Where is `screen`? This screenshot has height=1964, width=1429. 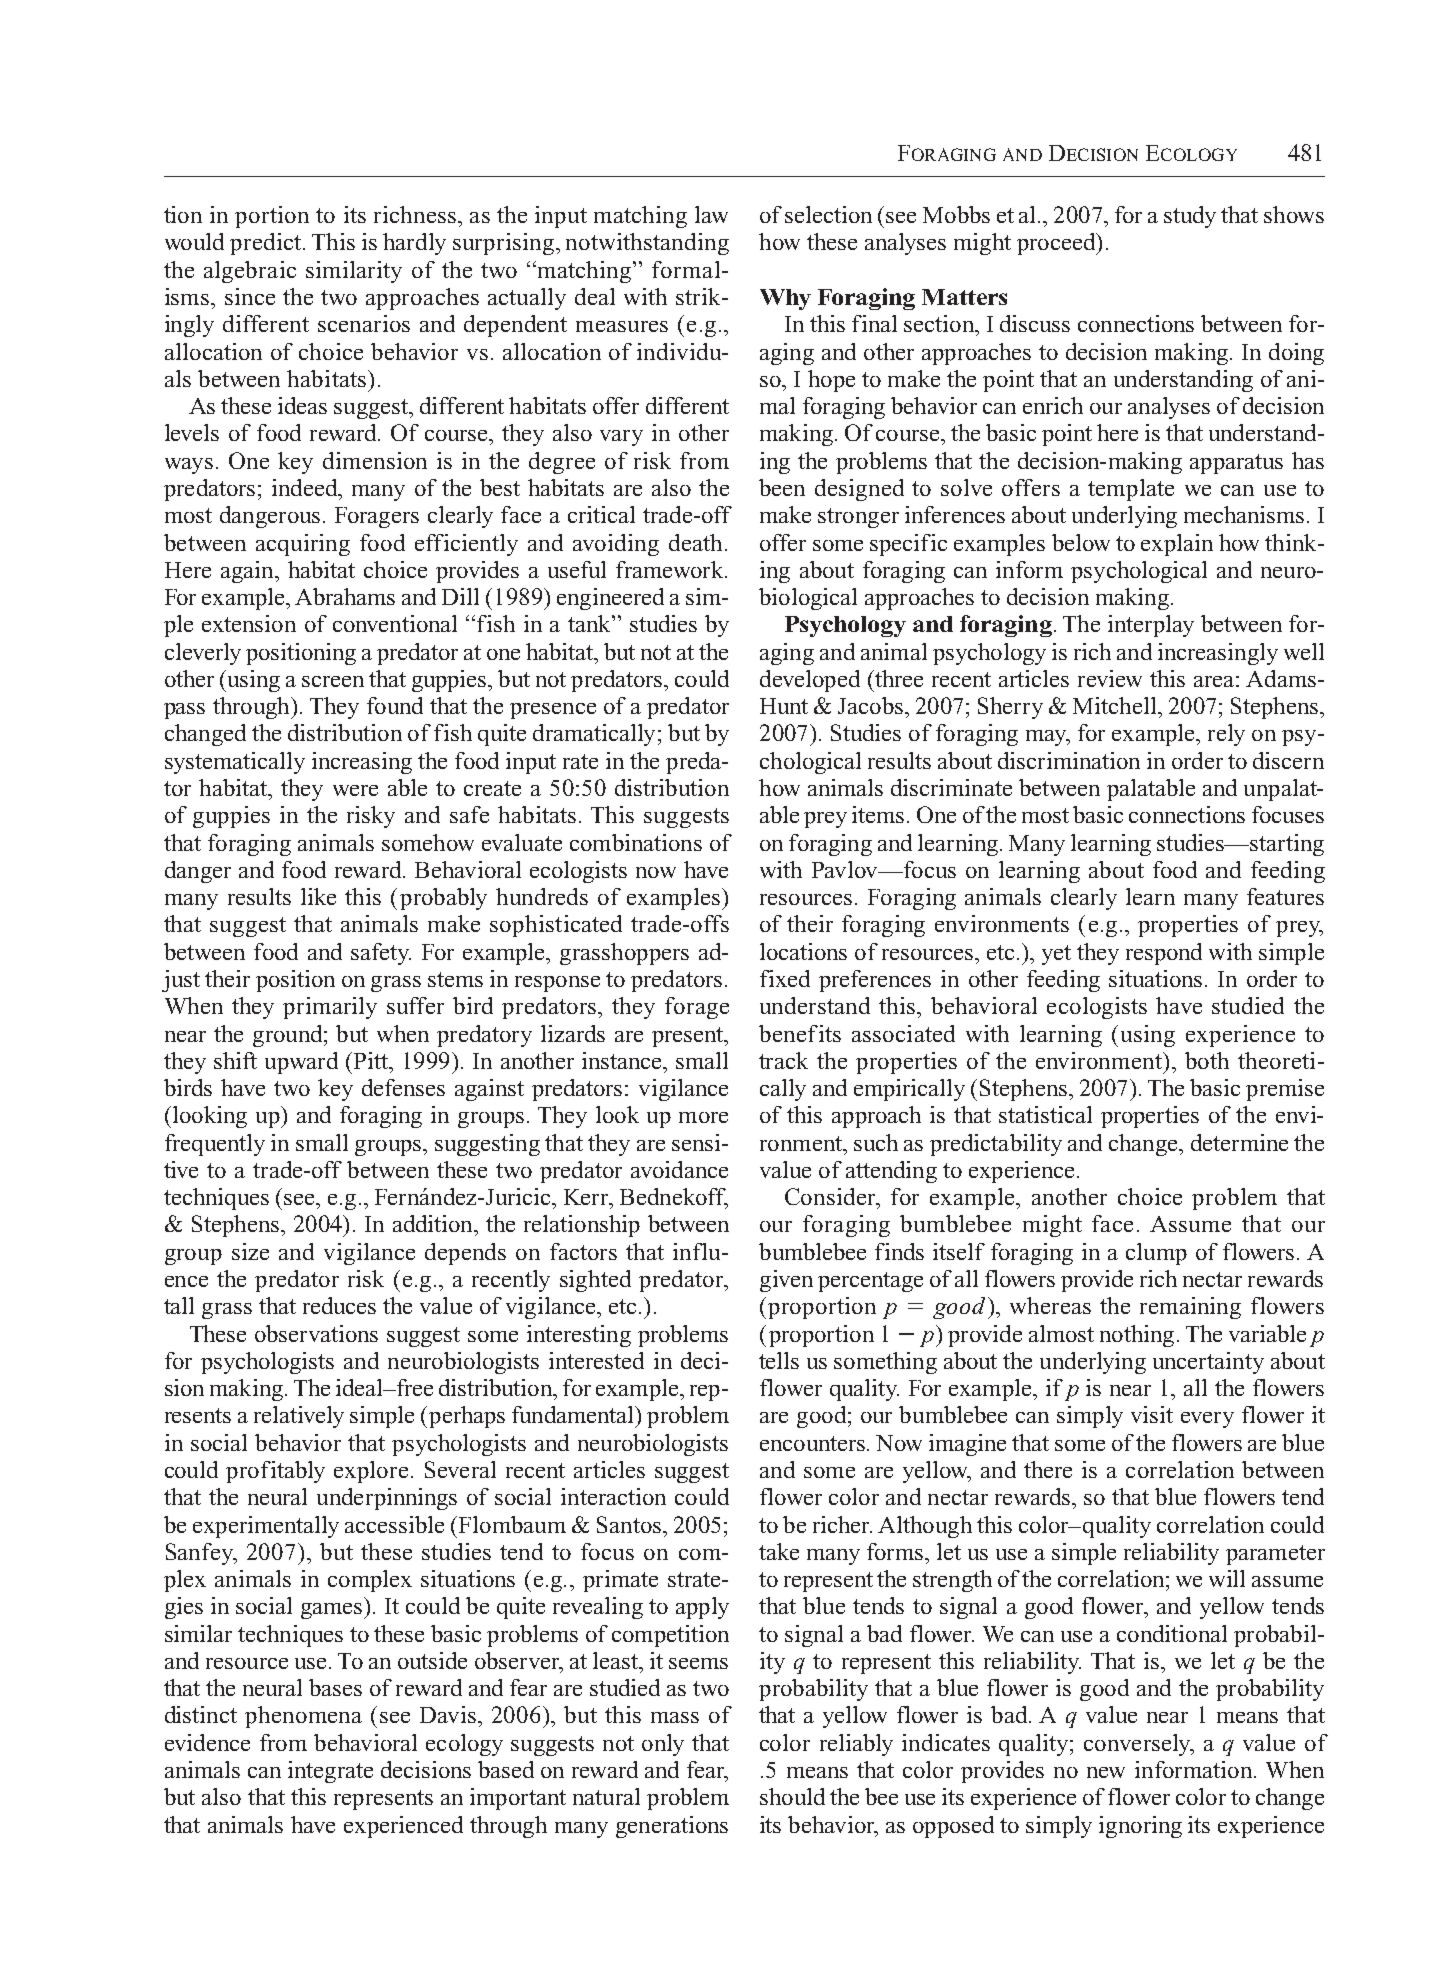
screen is located at coordinates (333, 681).
